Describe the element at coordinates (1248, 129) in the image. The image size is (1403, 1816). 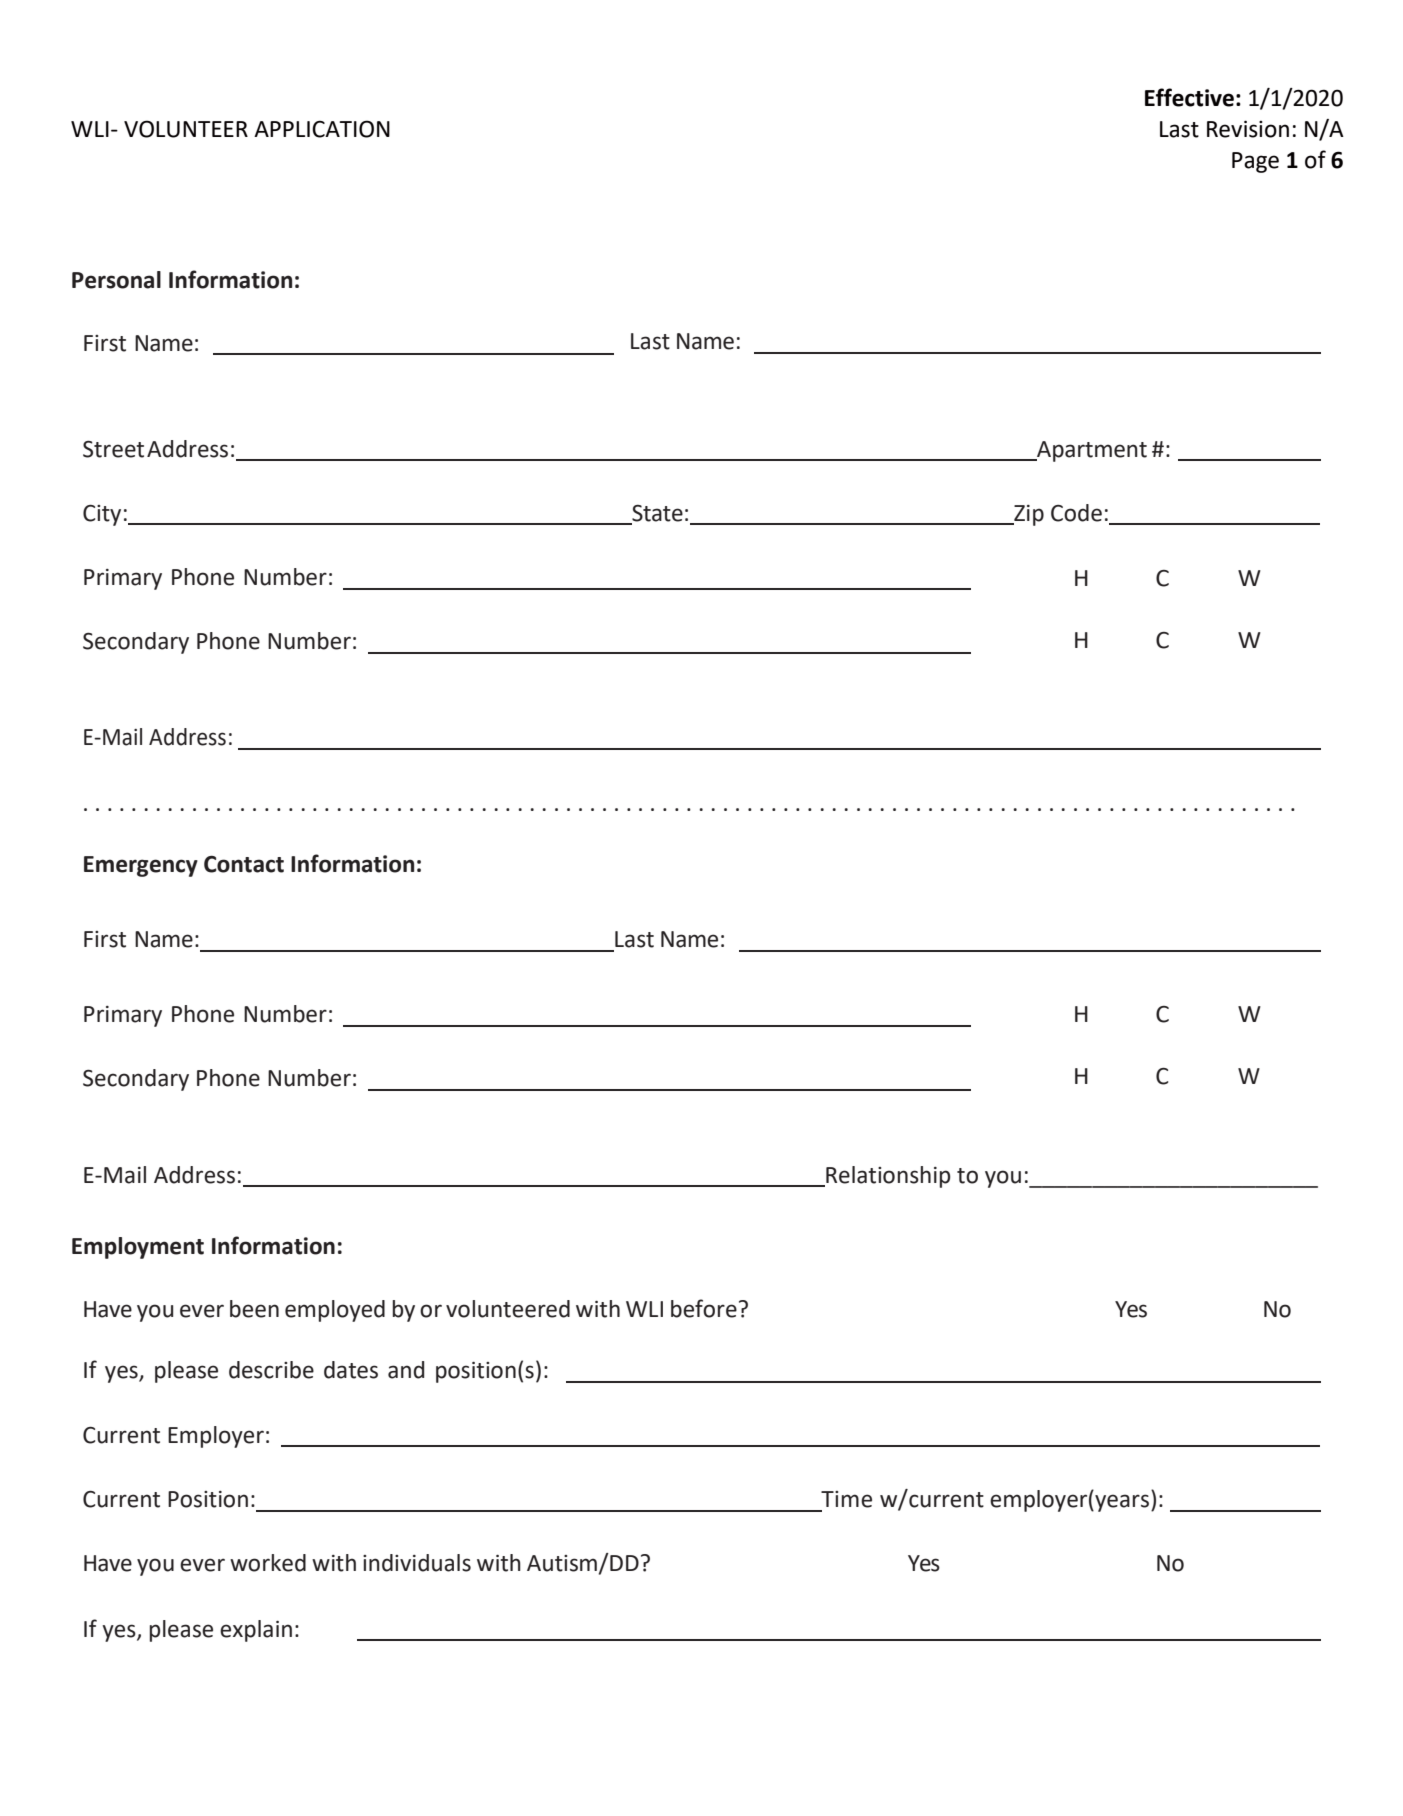
I see `Revision` at that location.
